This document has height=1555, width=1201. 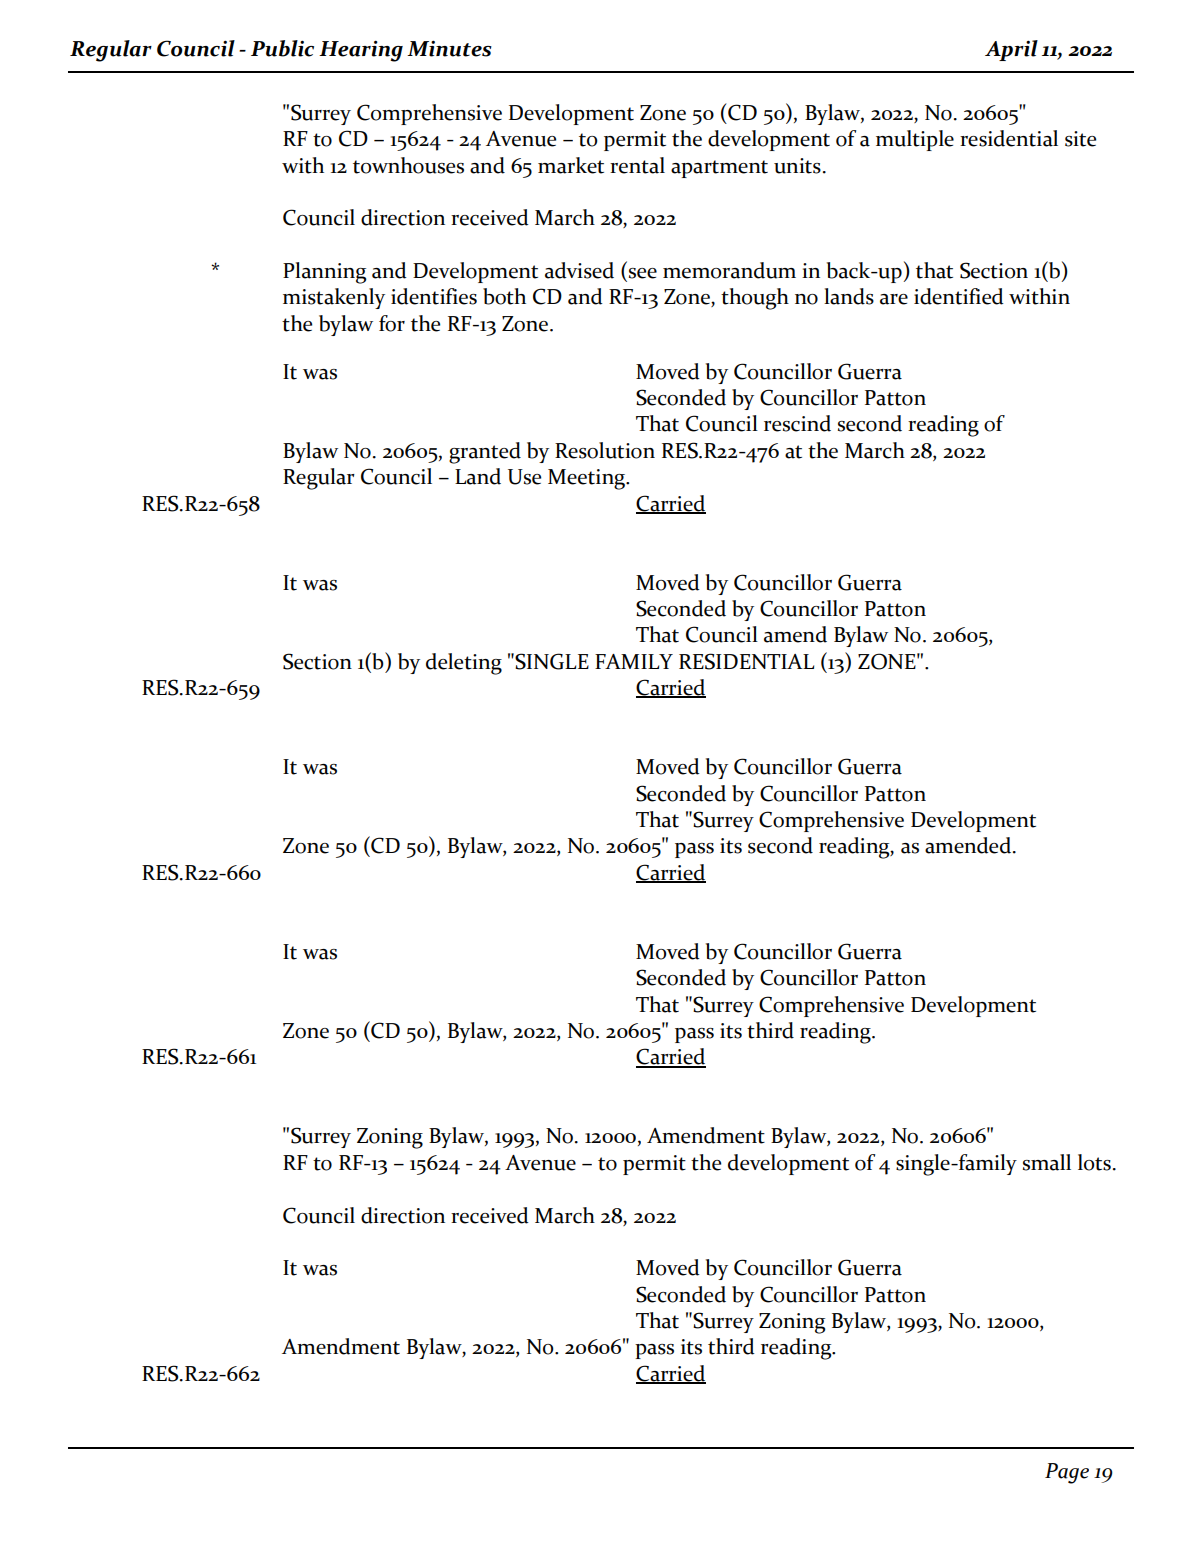 I want to click on Meeting, so click(x=587, y=479).
